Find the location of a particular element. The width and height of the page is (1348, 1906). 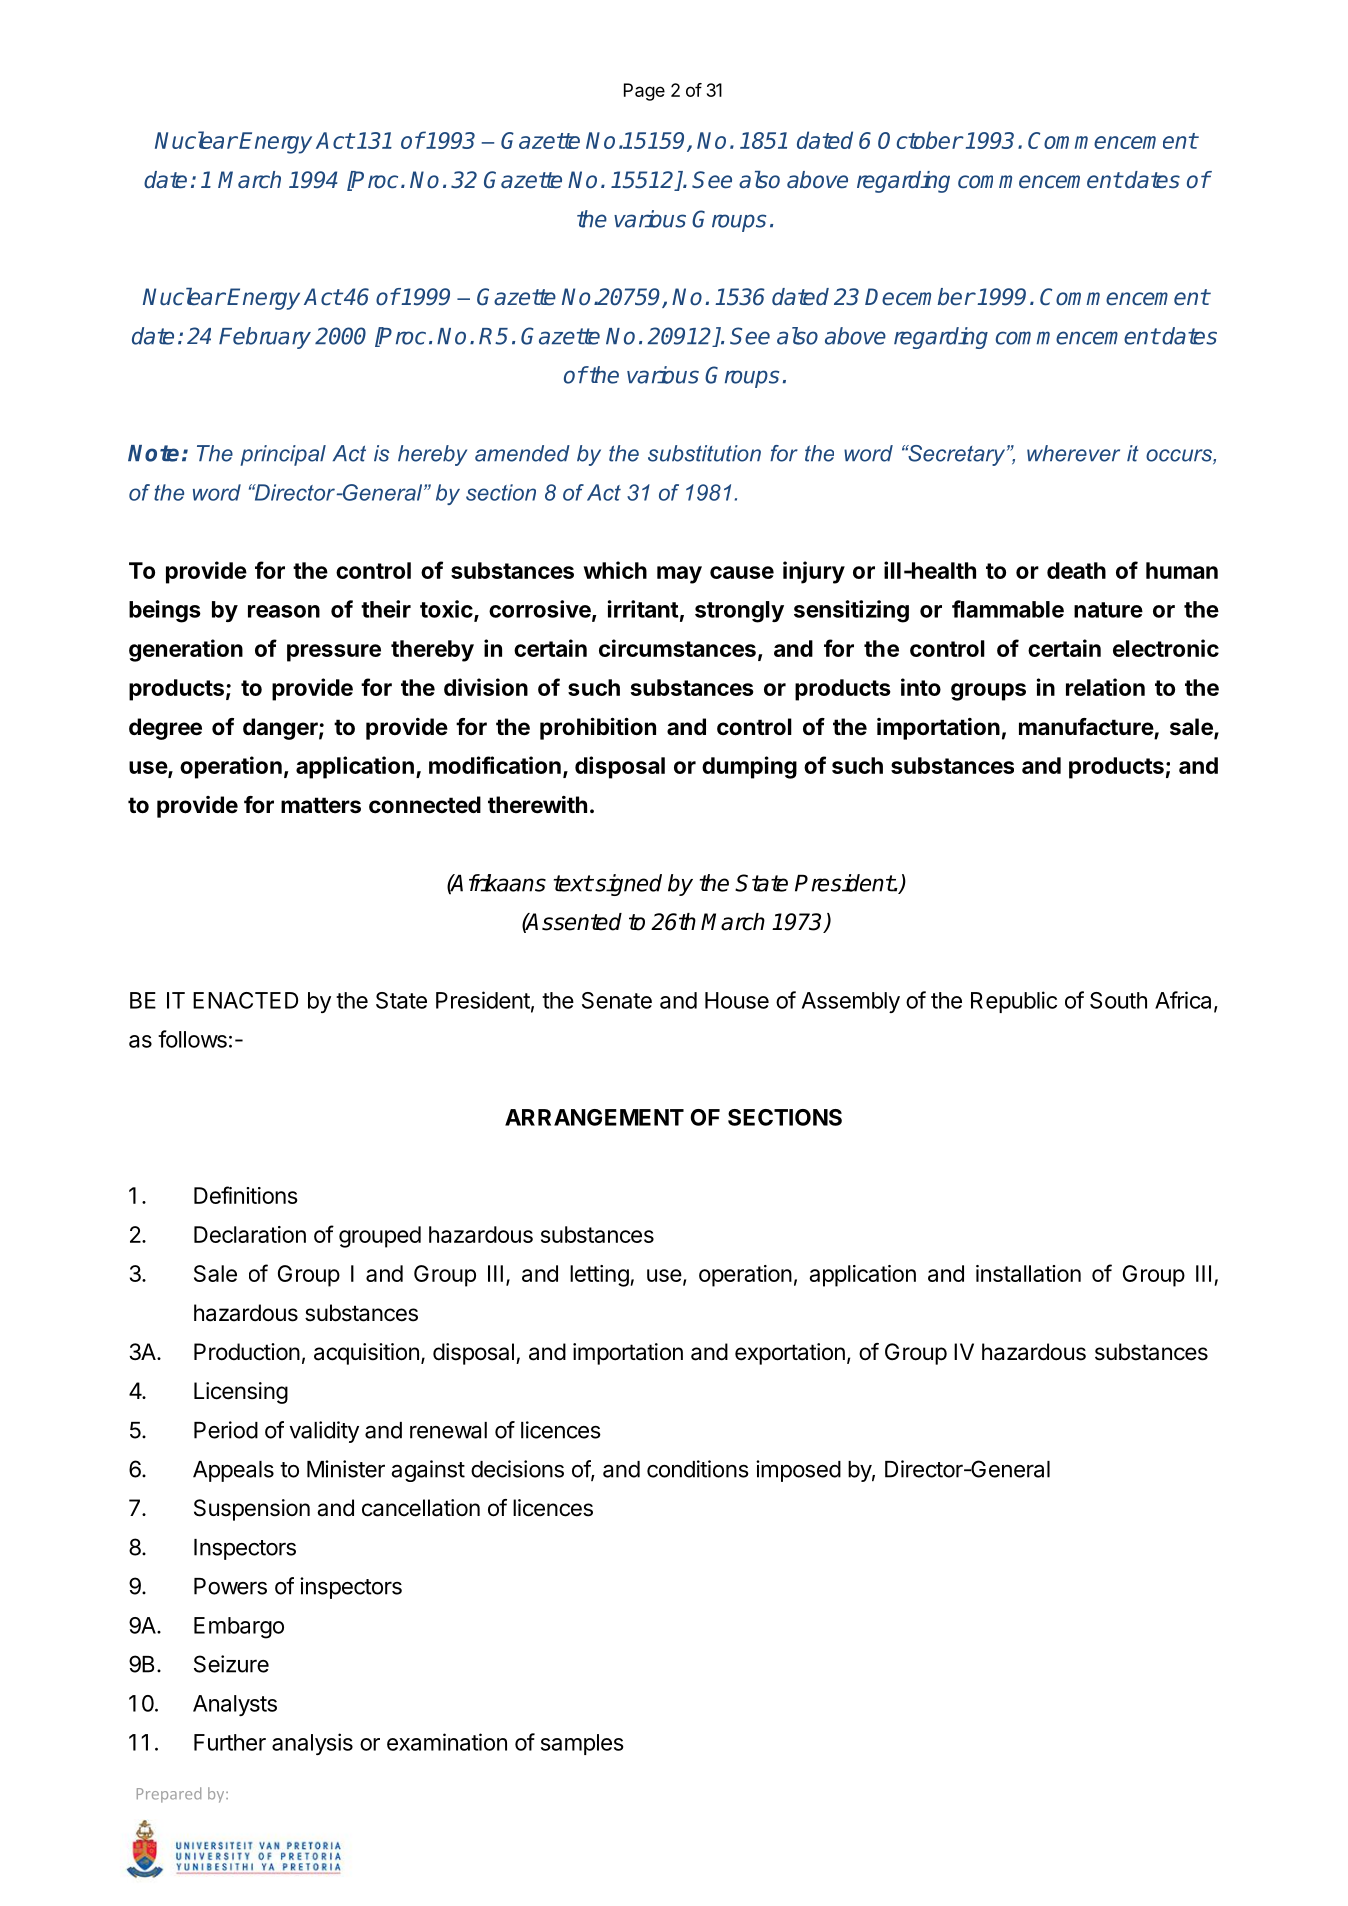

ENACTED is located at coordinates (245, 1000).
